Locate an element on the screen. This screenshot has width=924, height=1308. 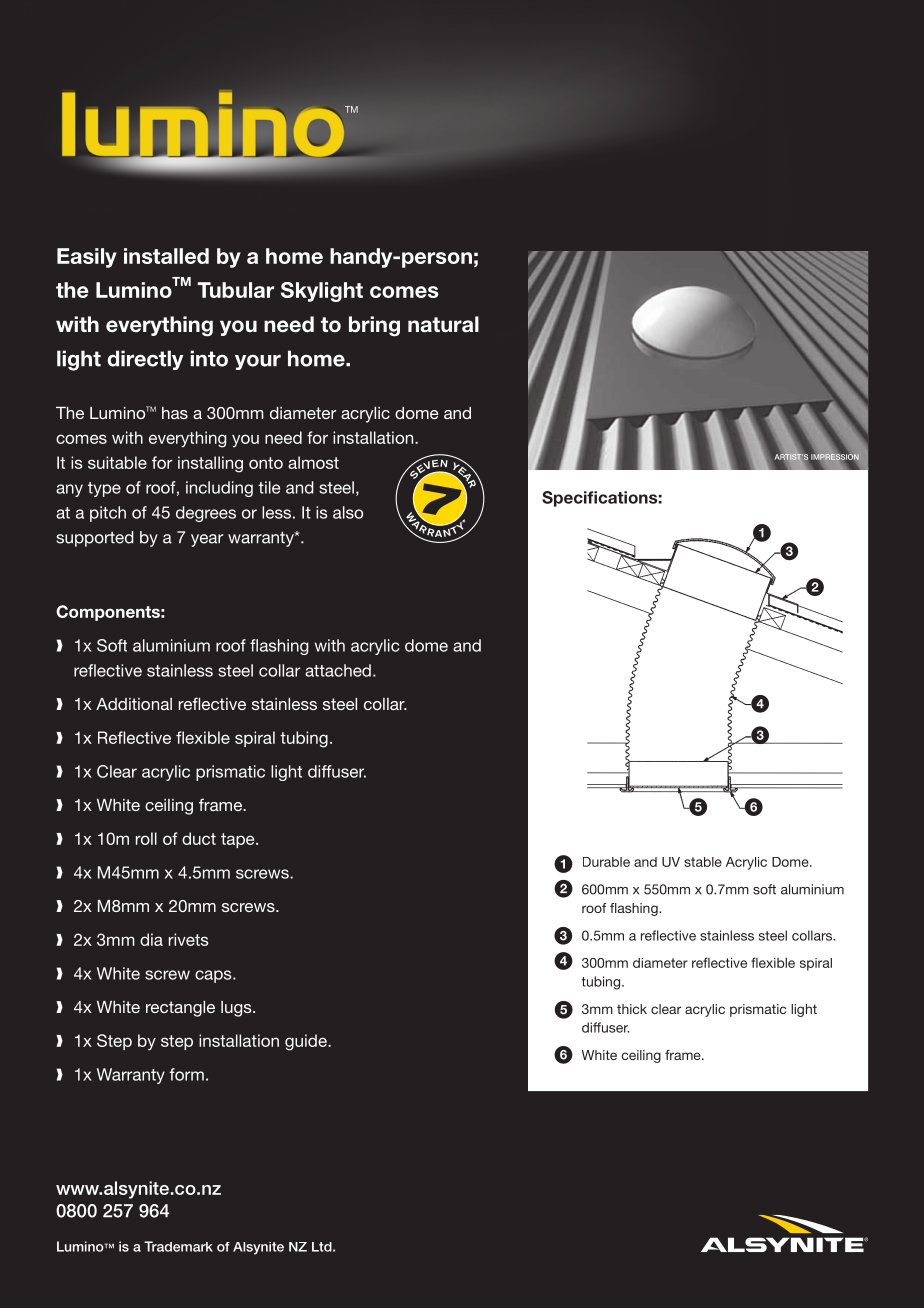
Additional is located at coordinates (134, 704).
